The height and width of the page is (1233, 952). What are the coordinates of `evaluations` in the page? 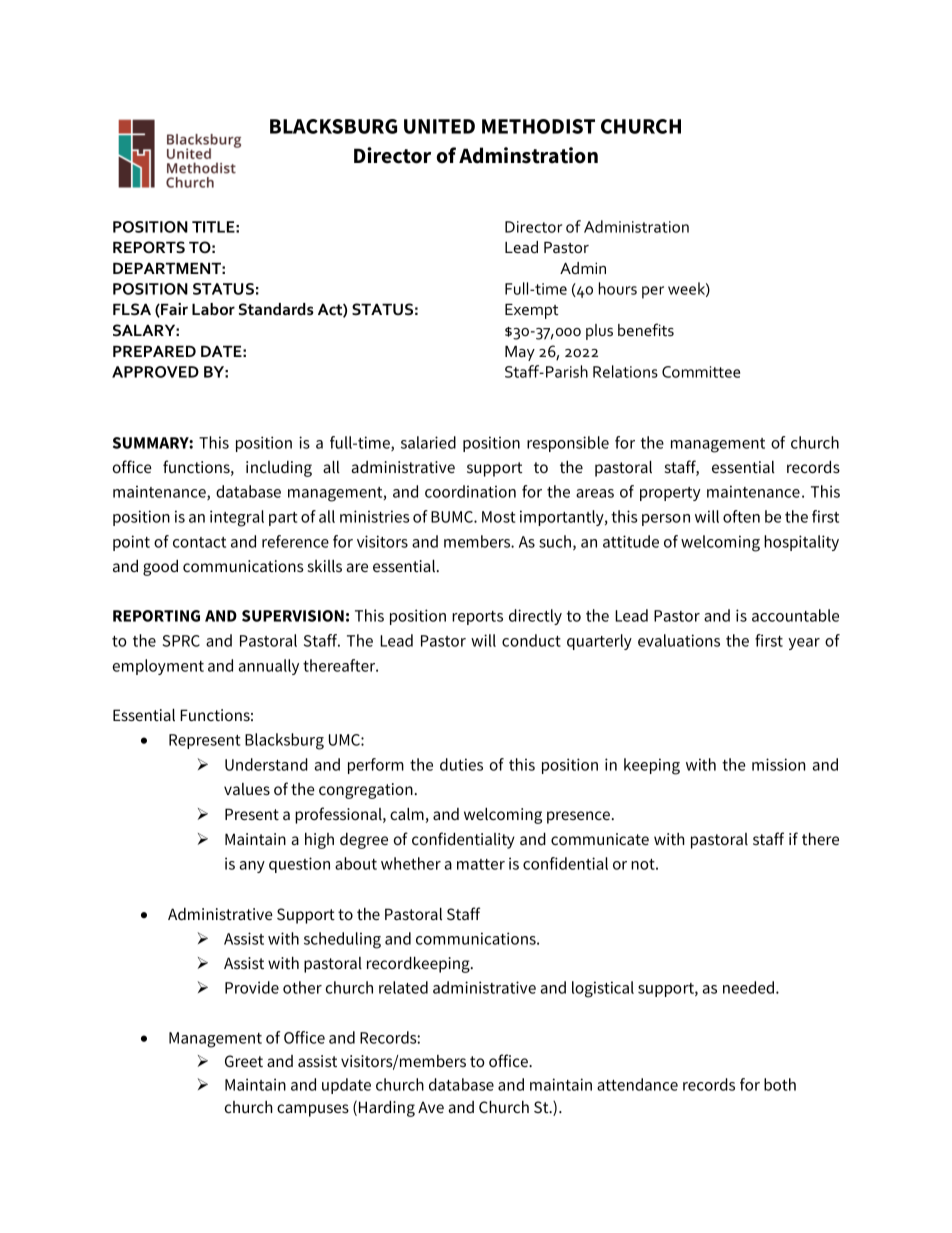 It's located at (679, 640).
